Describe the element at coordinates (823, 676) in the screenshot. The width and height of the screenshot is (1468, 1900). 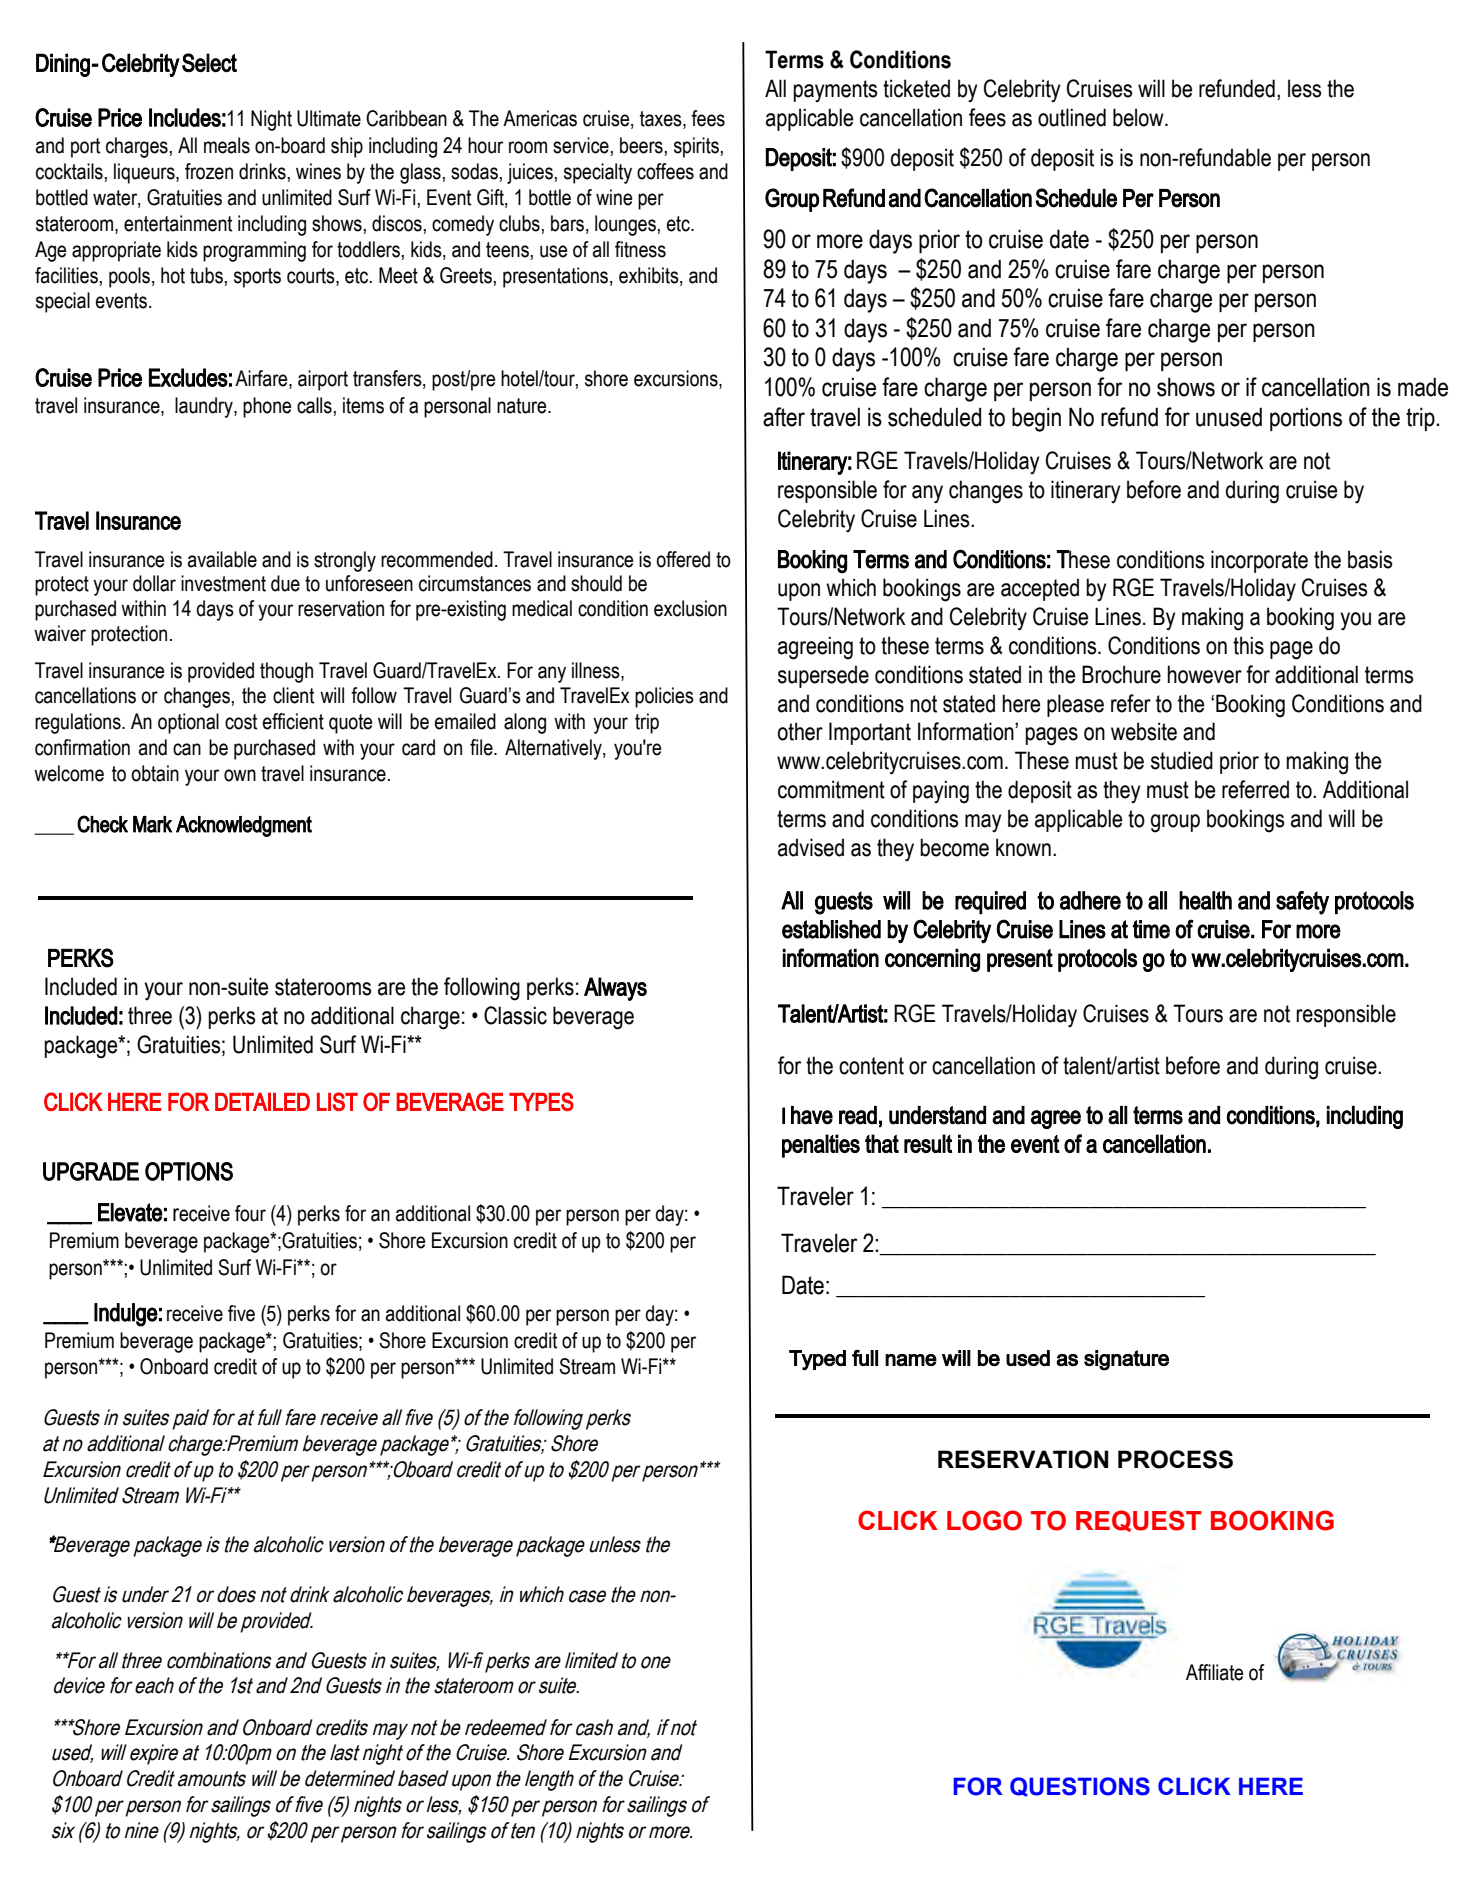
I see `supersede` at that location.
